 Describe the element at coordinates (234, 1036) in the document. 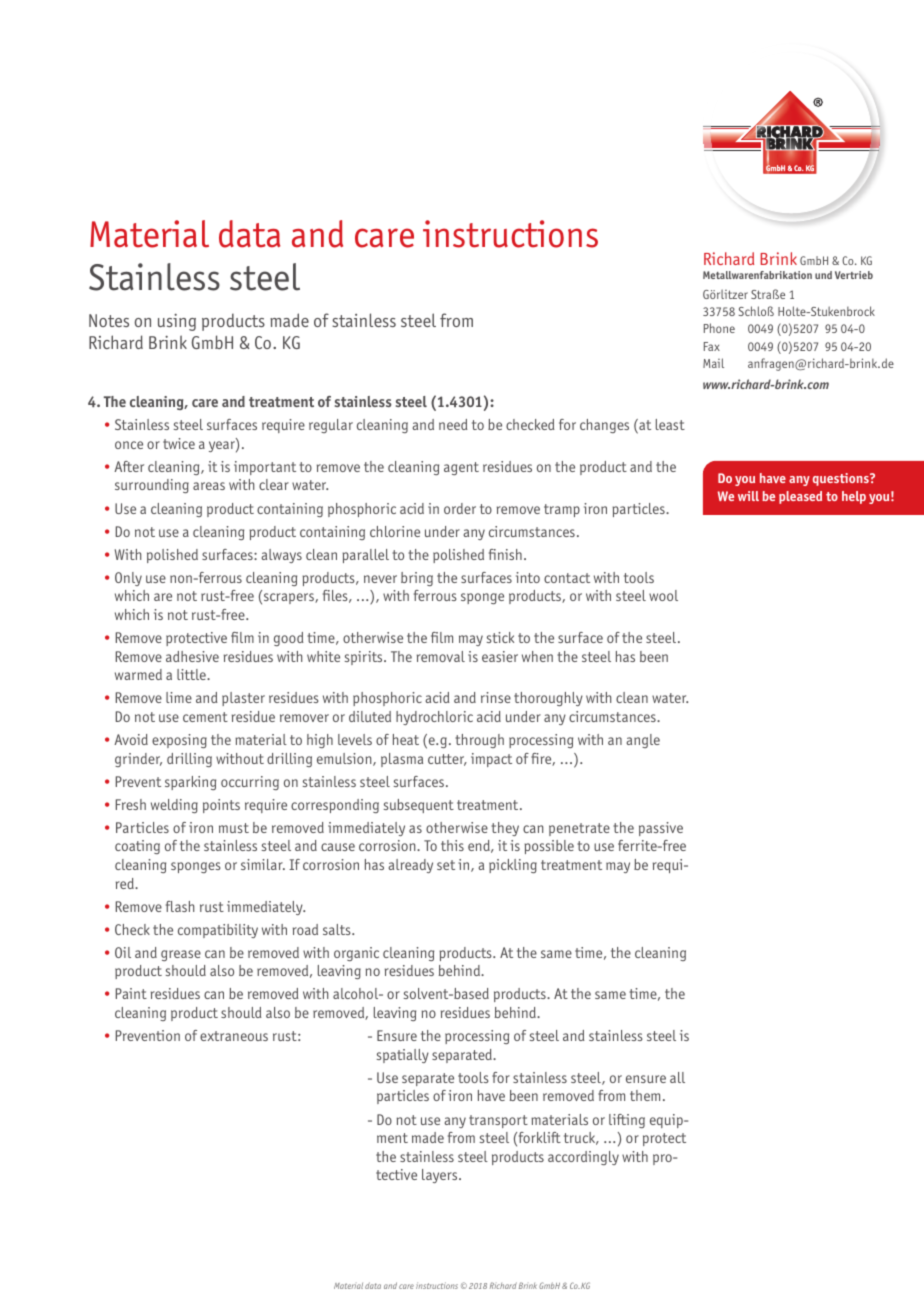

I see `extraneous` at that location.
